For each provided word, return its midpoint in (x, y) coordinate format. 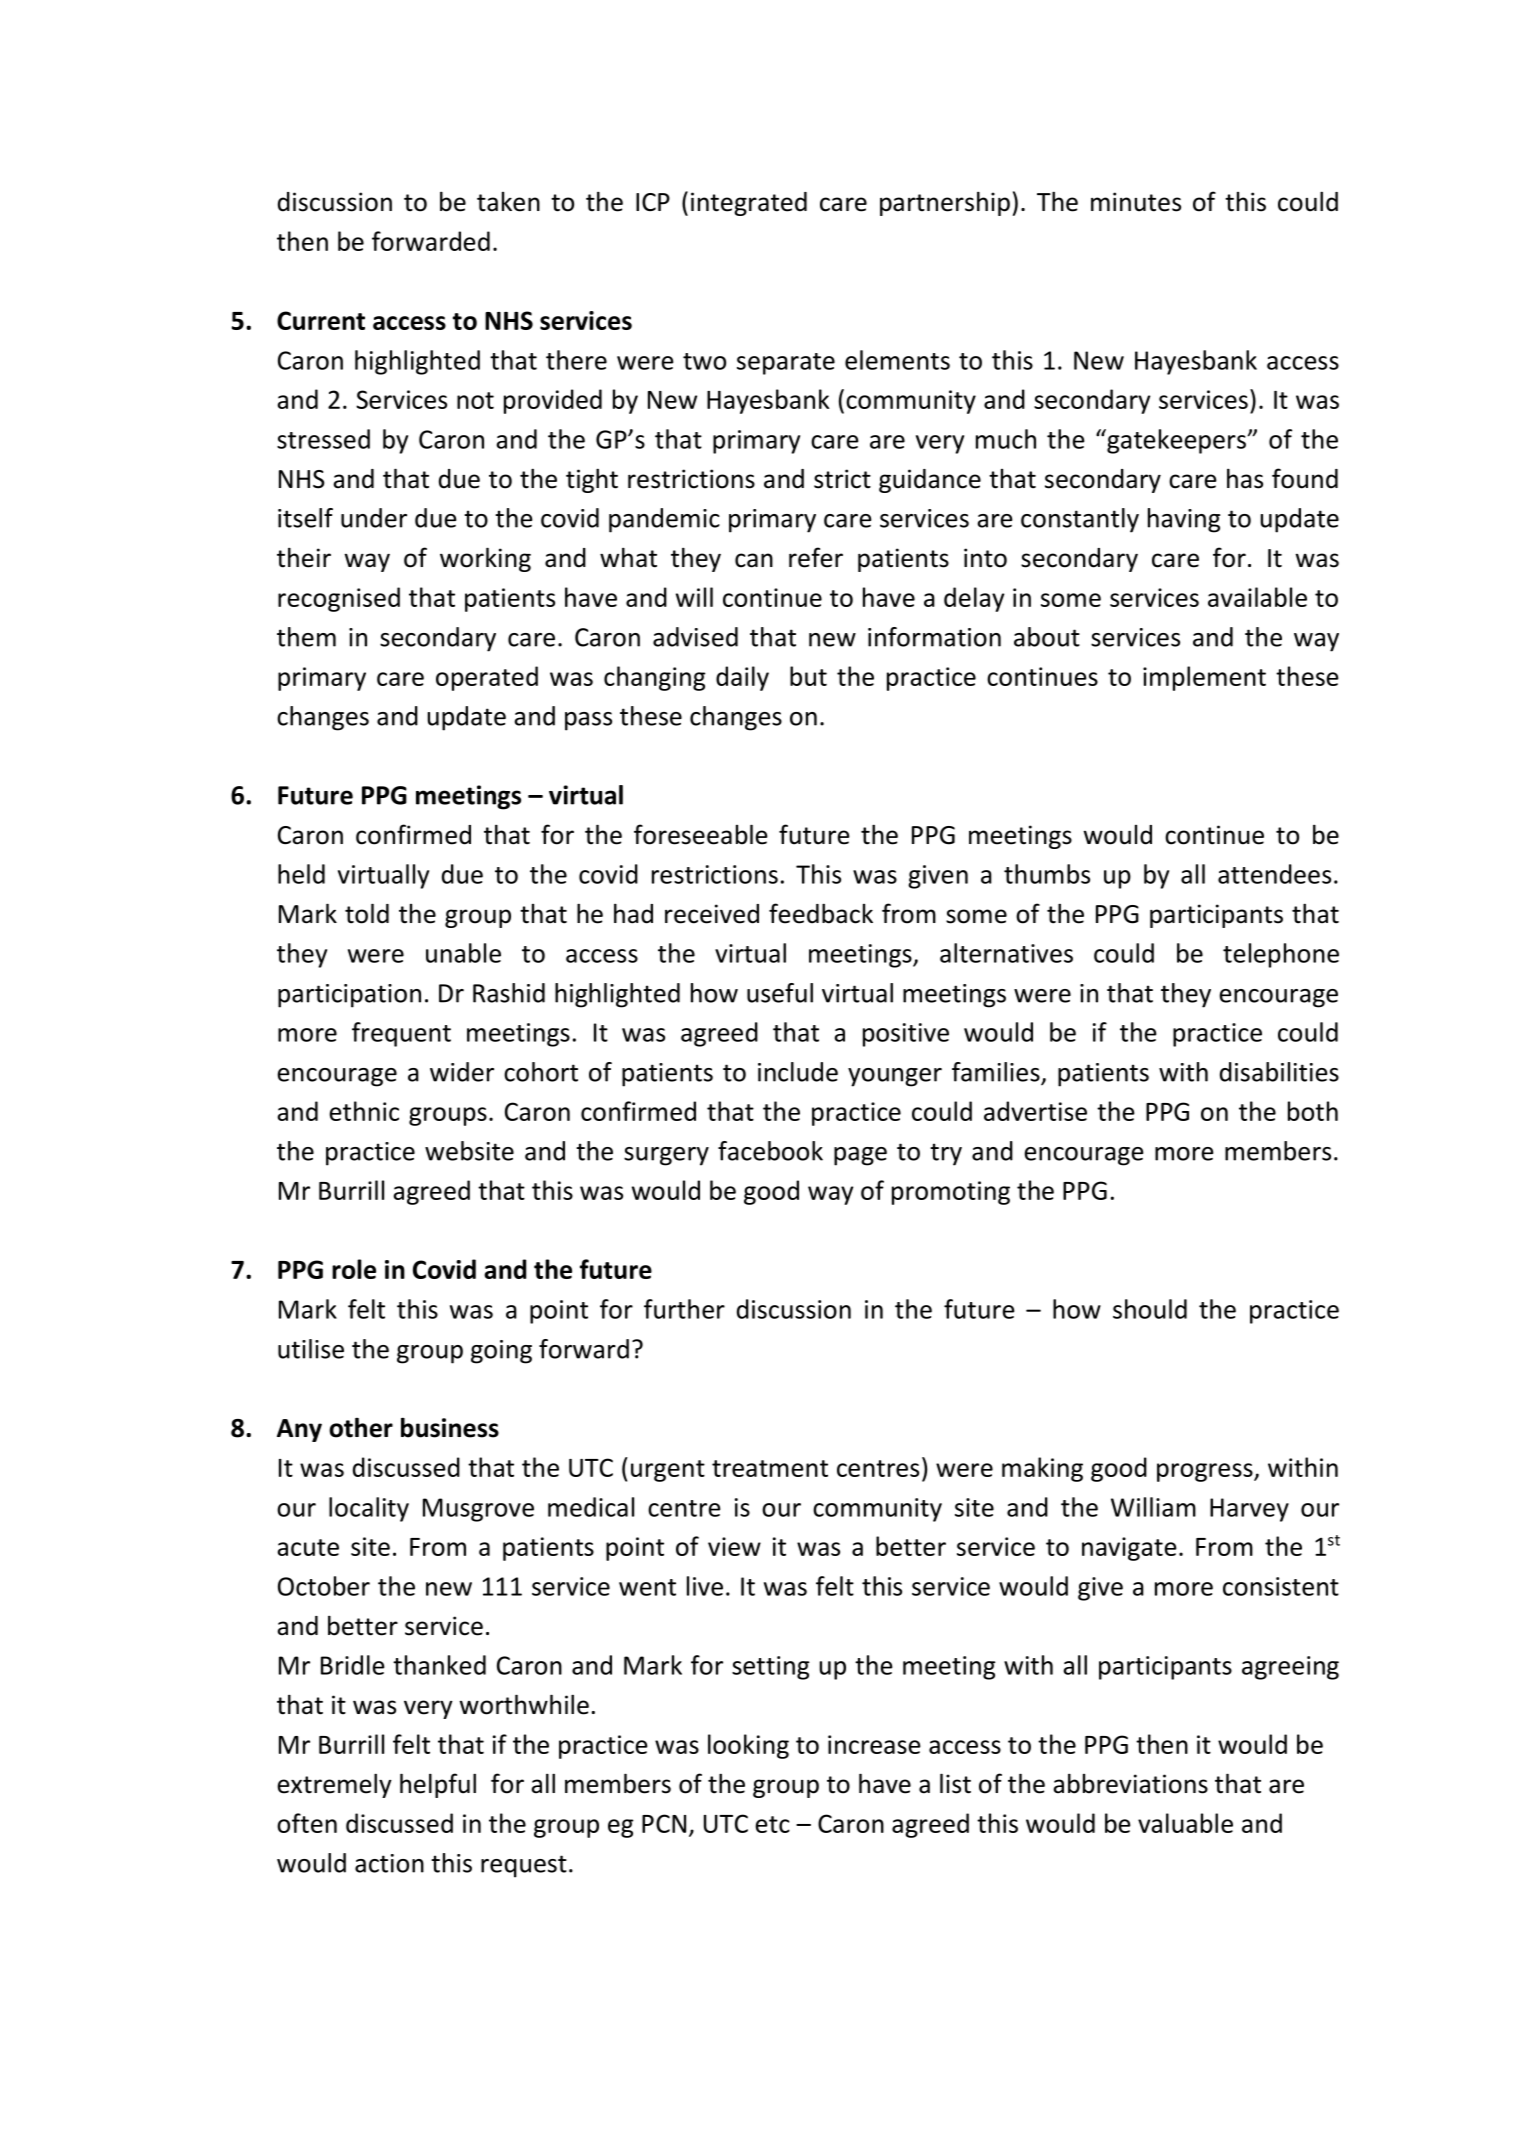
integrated (749, 204)
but (808, 676)
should (1150, 1309)
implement (1204, 678)
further (684, 1309)
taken (508, 202)
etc (772, 1824)
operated (487, 678)
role (354, 1269)
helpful (438, 1785)
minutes (1136, 202)
